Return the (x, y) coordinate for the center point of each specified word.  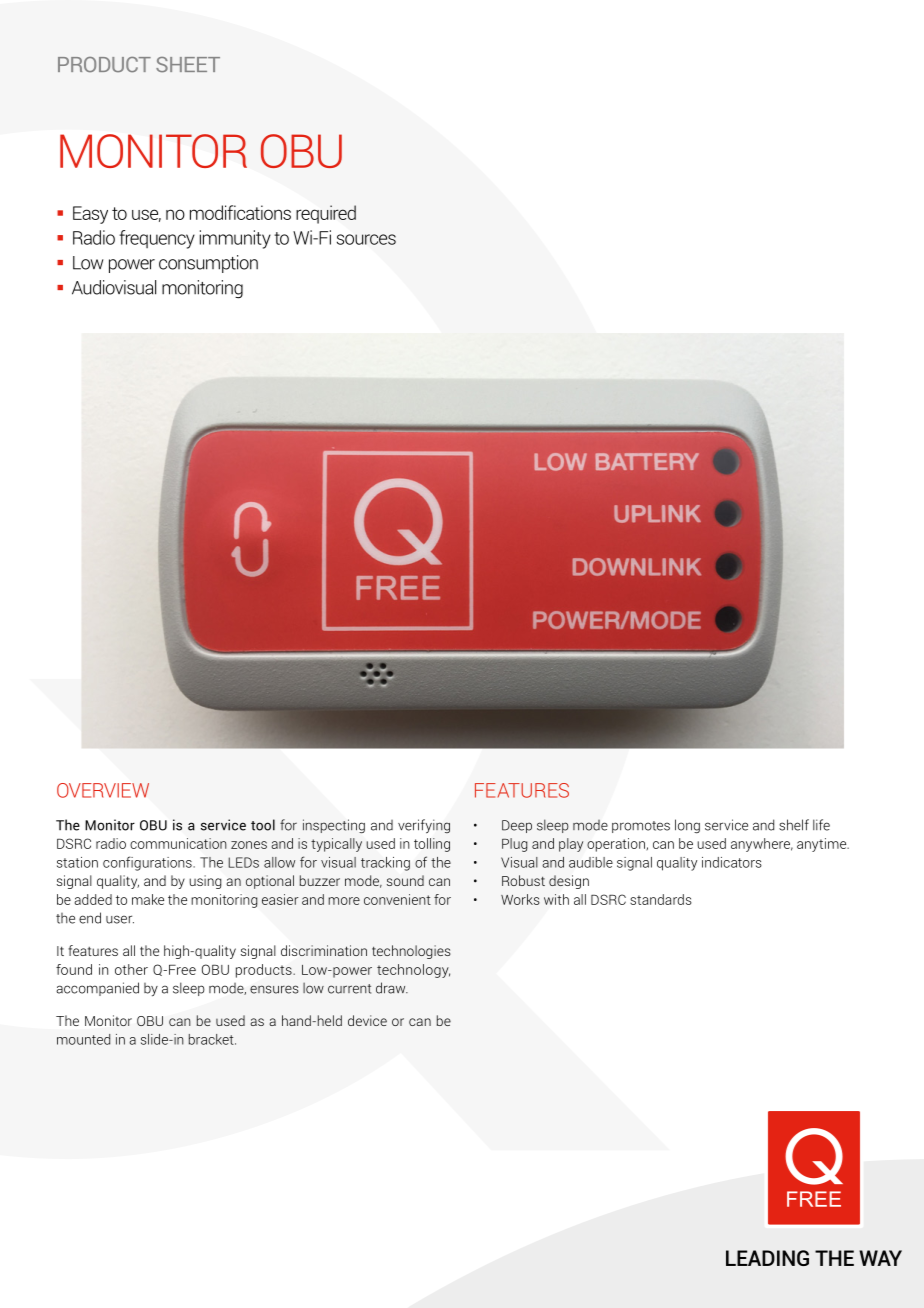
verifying (424, 826)
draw (392, 988)
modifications (240, 212)
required (326, 214)
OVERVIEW (103, 790)
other (131, 969)
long (687, 826)
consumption (208, 264)
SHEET (188, 65)
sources (366, 239)
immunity (235, 239)
